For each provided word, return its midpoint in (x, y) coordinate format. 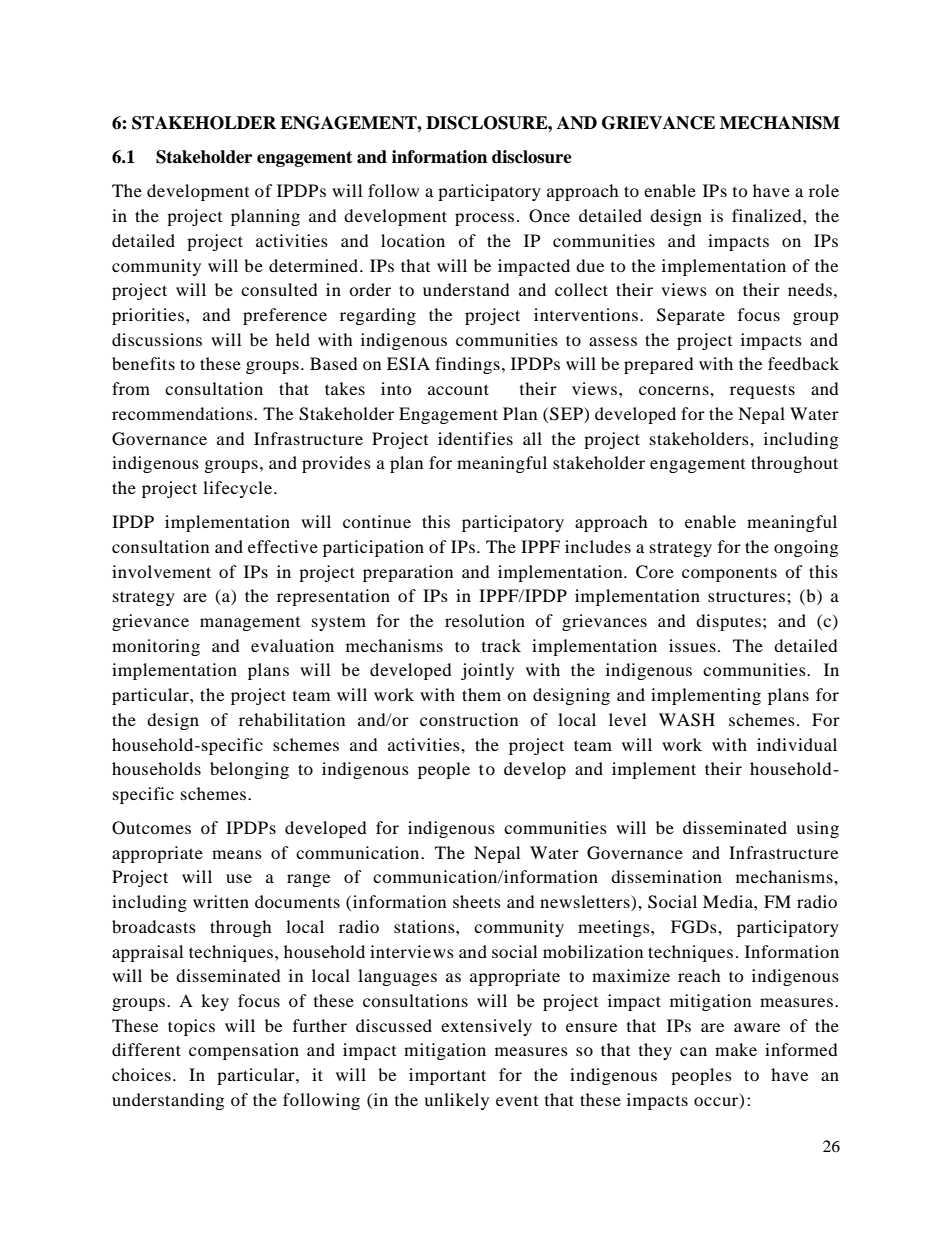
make (736, 1049)
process (484, 219)
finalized (768, 215)
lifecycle (239, 489)
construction (469, 719)
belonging (249, 770)
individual (797, 744)
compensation (244, 1051)
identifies (475, 438)
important (447, 1076)
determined (315, 265)
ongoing (806, 548)
